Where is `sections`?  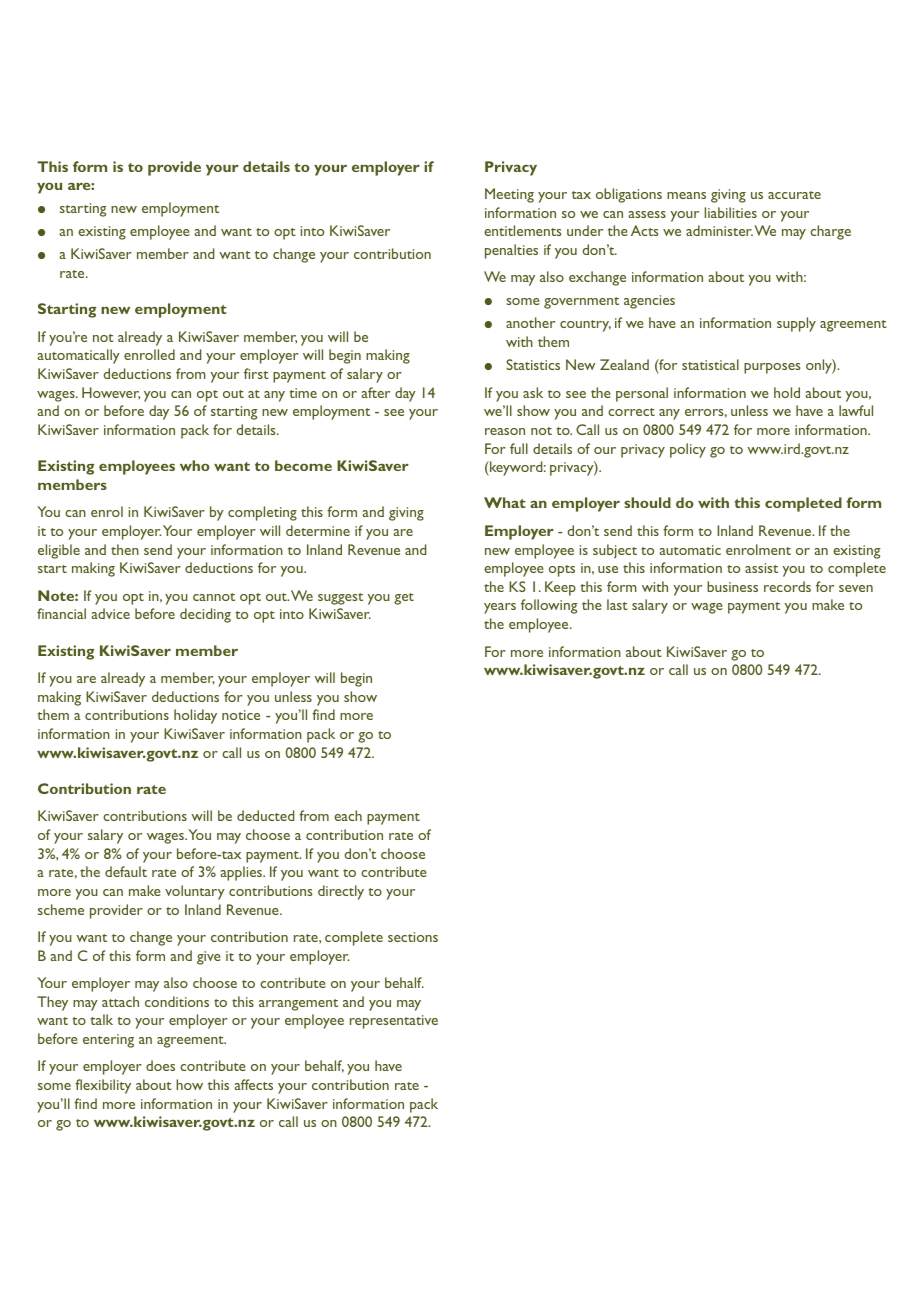
sections is located at coordinates (413, 937).
